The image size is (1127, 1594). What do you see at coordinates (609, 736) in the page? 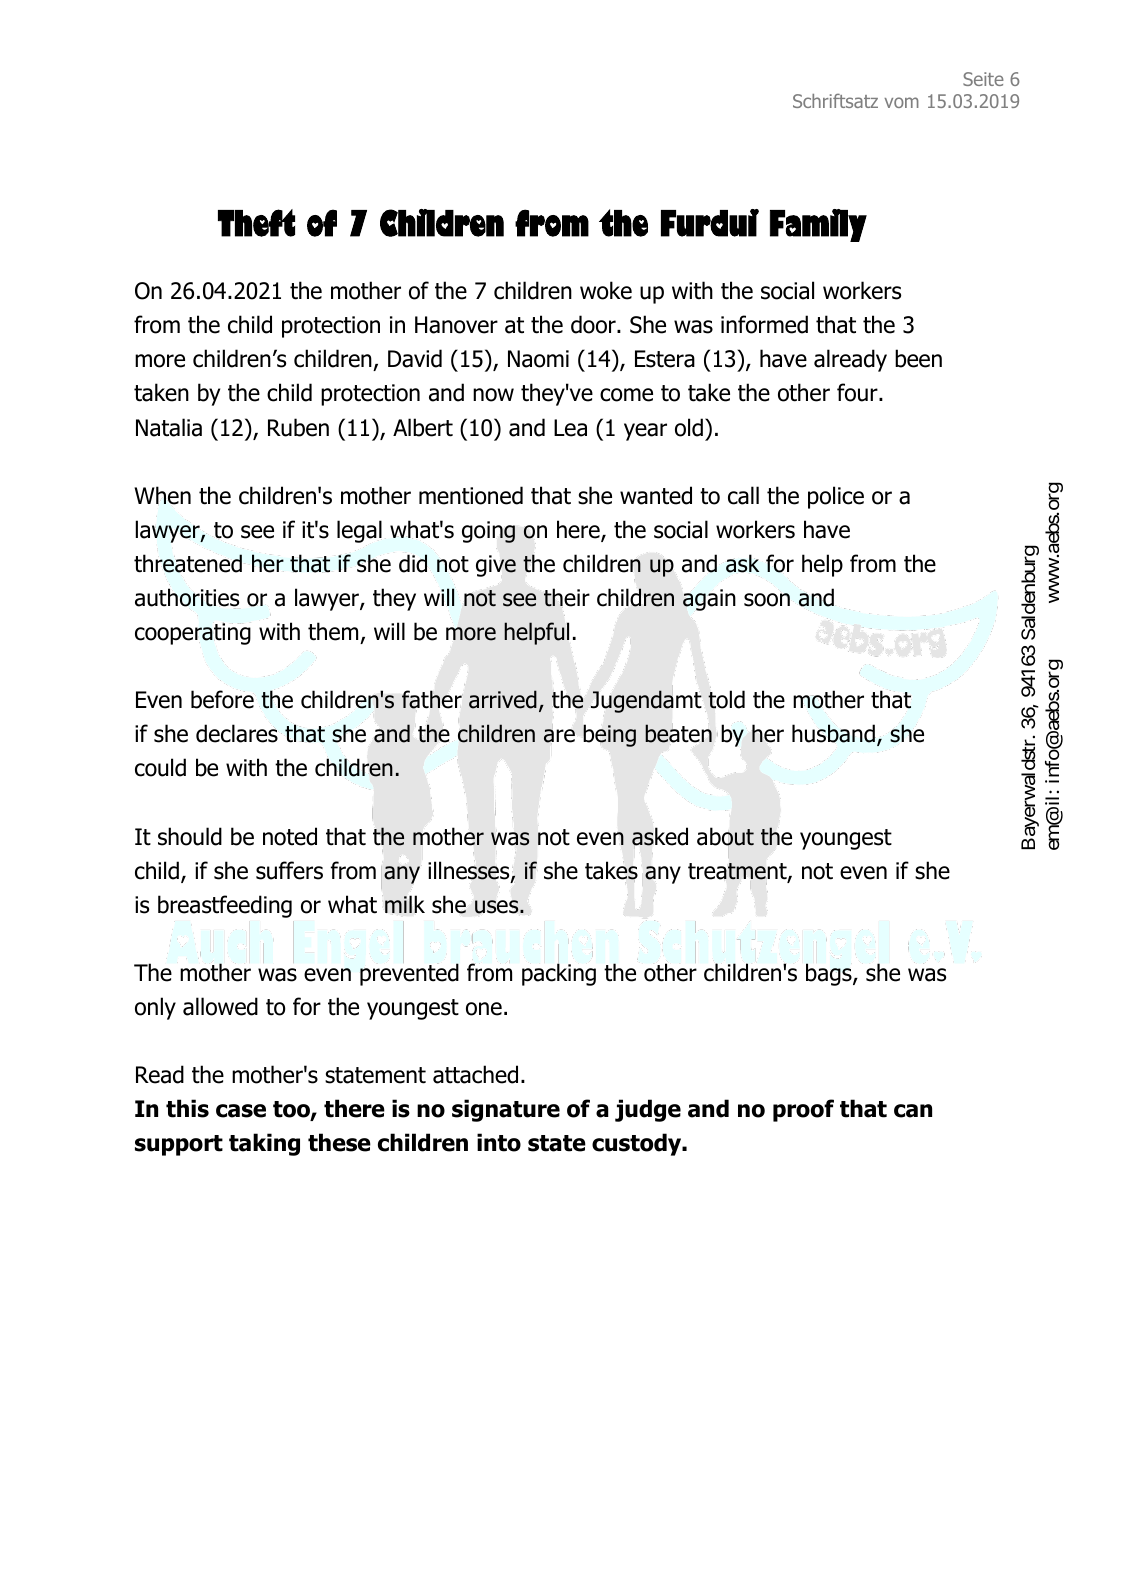
I see `being` at bounding box center [609, 736].
